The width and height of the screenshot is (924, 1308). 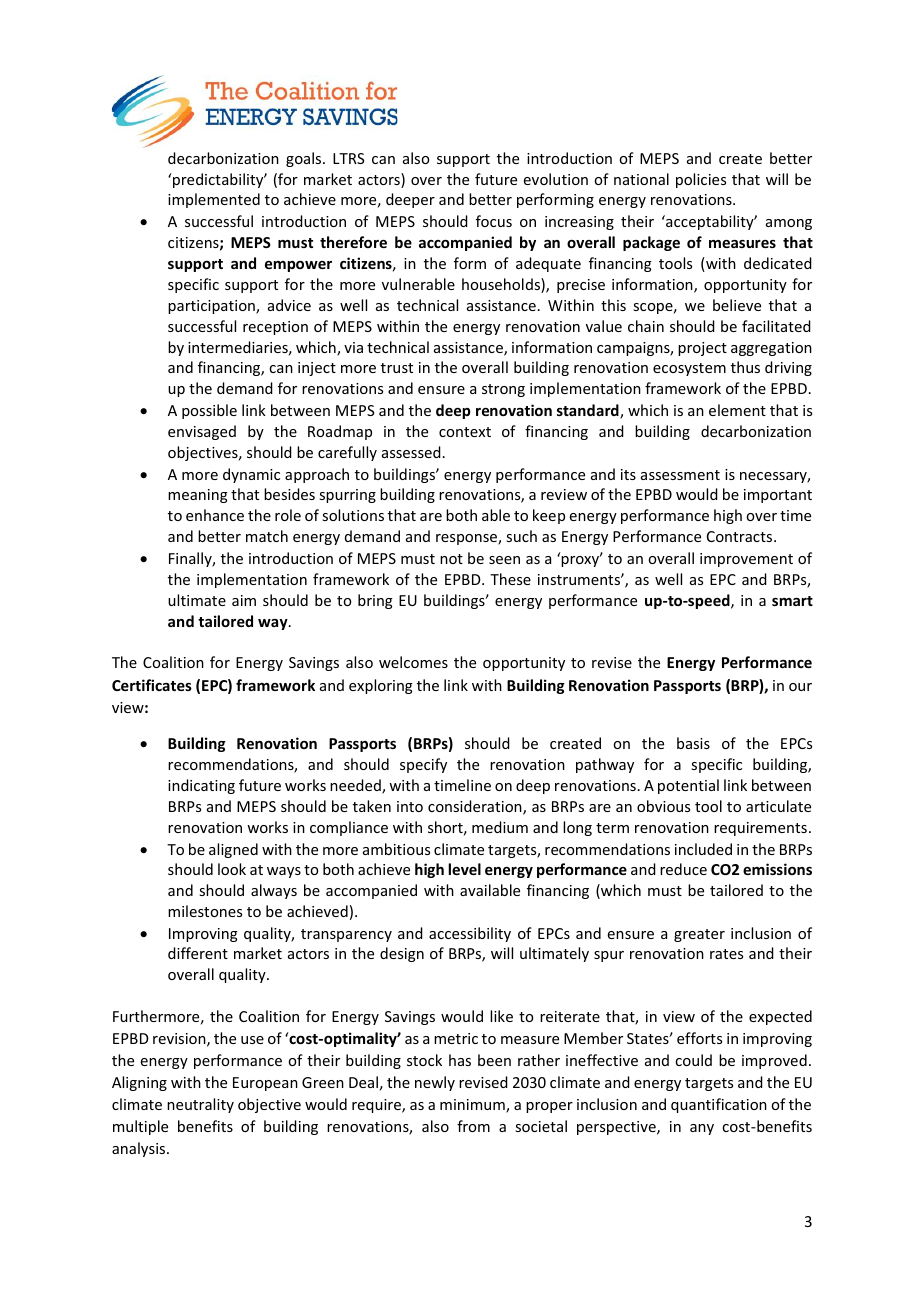 I want to click on possible, so click(x=209, y=411).
